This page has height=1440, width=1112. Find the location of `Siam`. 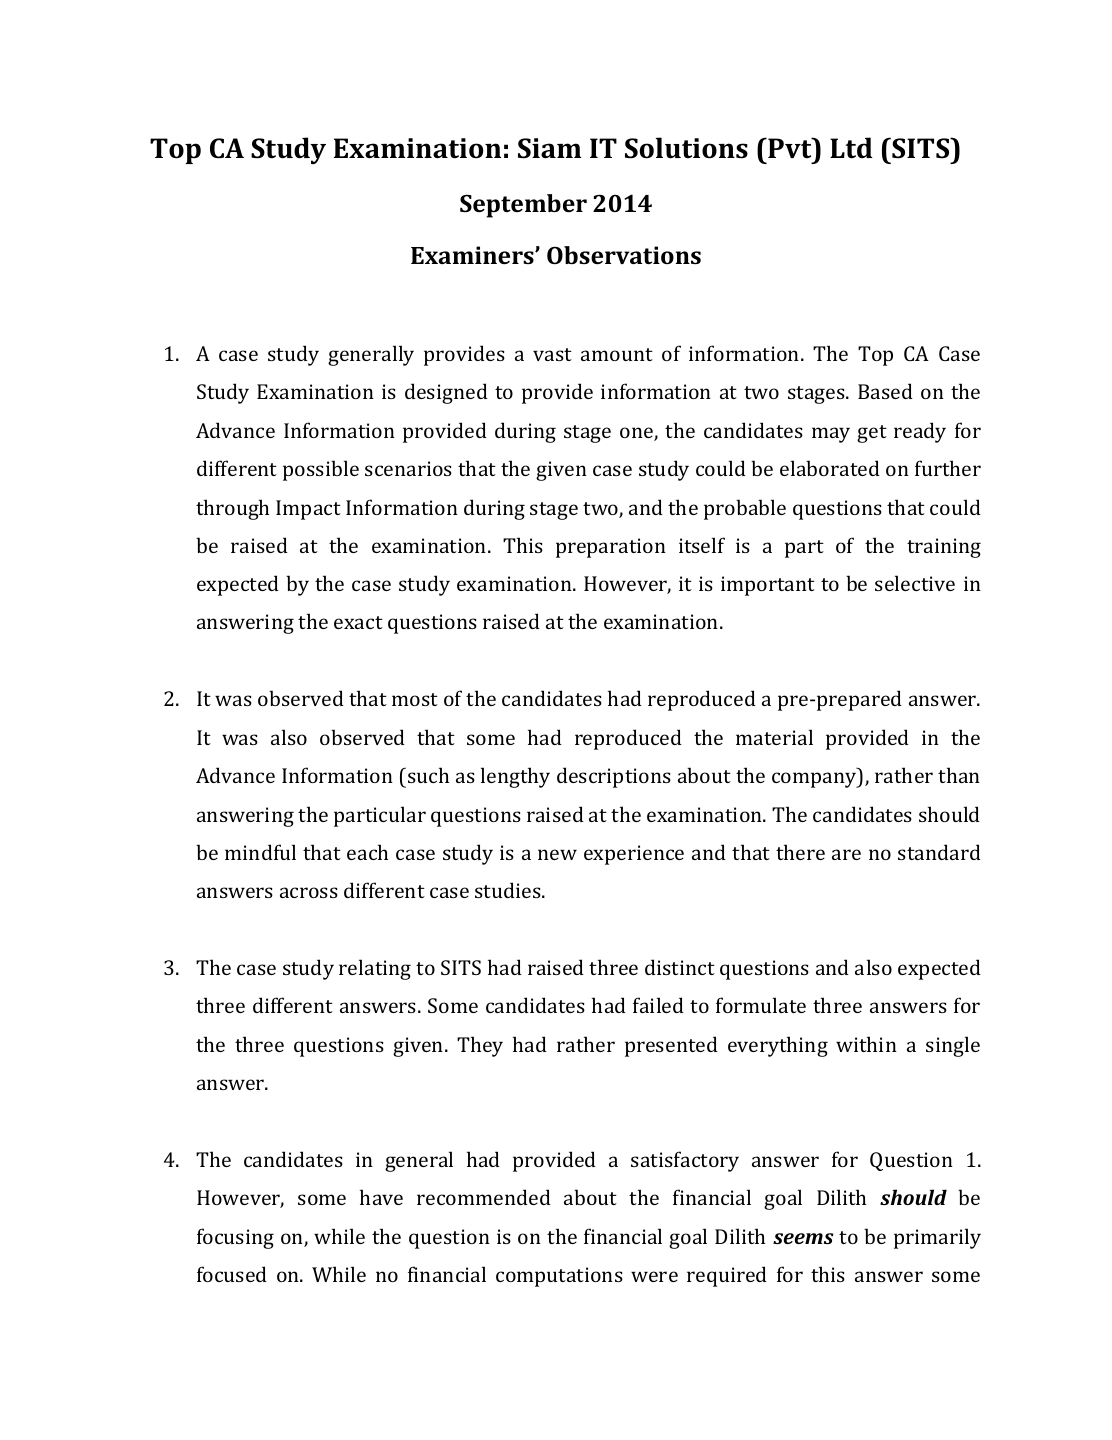

Siam is located at coordinates (549, 148).
